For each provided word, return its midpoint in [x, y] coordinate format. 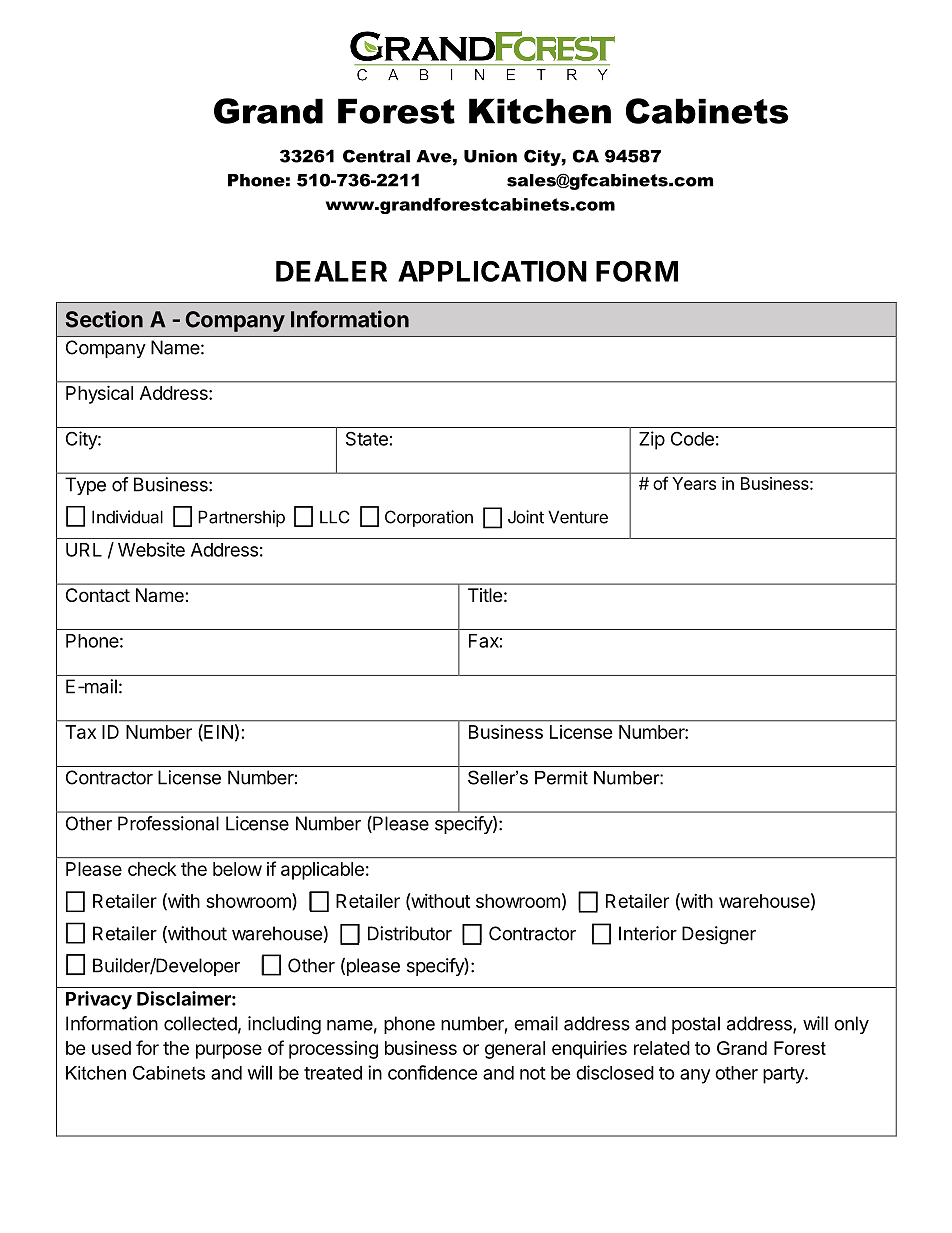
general [515, 1050]
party [784, 1075]
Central [376, 156]
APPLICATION [492, 271]
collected [200, 1023]
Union [490, 156]
